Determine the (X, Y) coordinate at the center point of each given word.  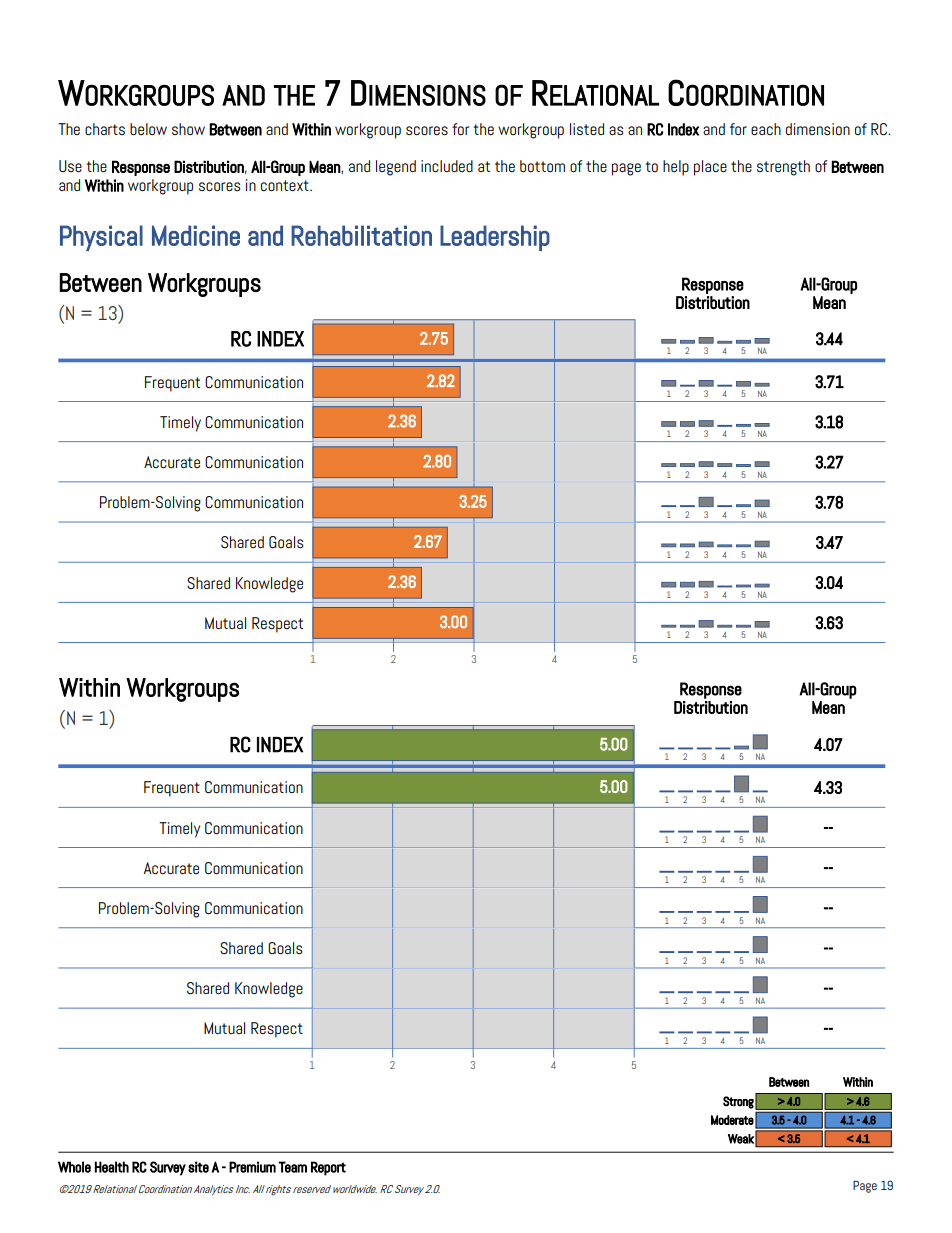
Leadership (495, 238)
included (447, 166)
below (148, 129)
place (710, 168)
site (198, 1167)
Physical (101, 238)
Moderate (732, 1120)
